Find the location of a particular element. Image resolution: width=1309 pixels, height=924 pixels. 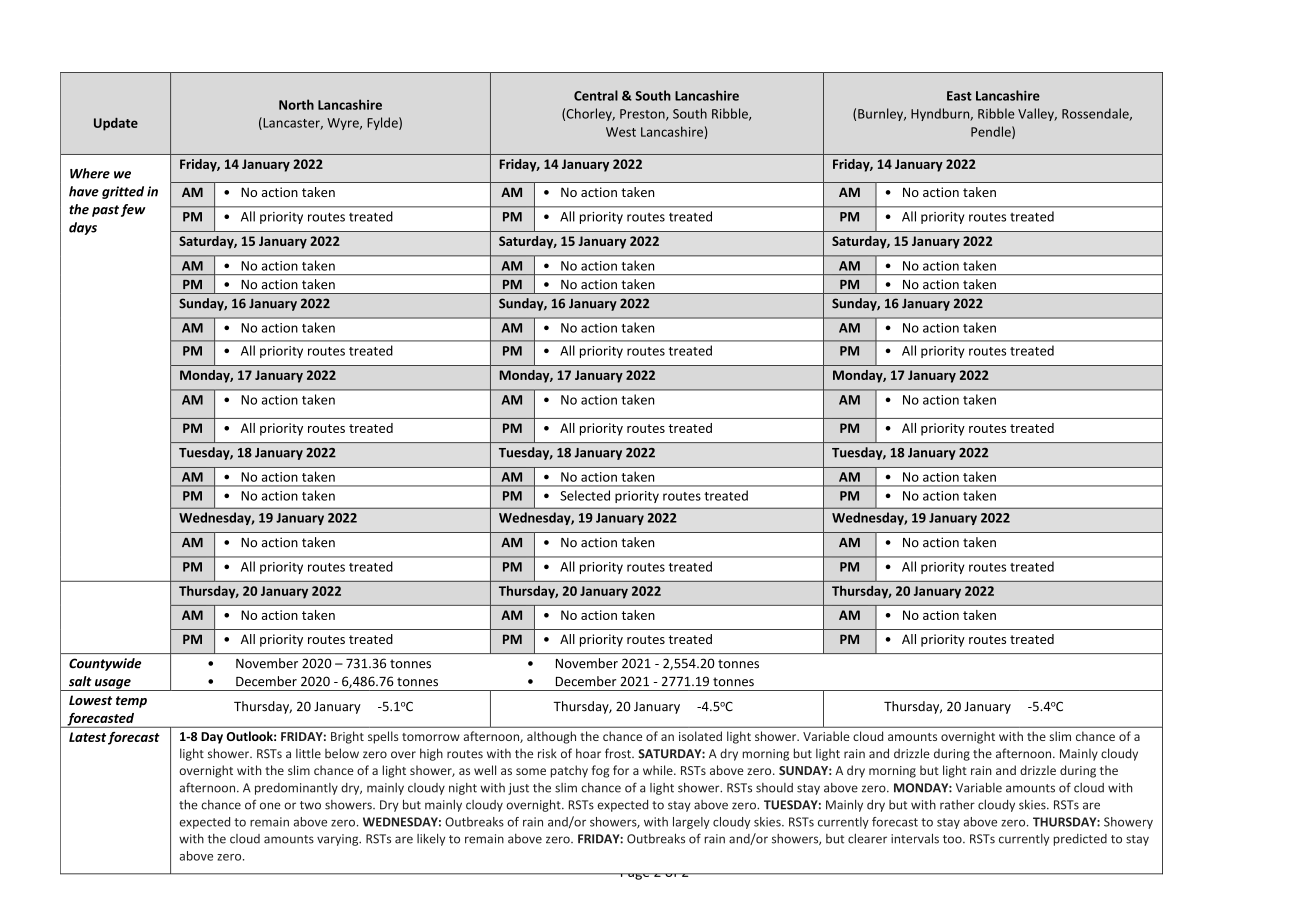

tomorrow is located at coordinates (431, 737).
